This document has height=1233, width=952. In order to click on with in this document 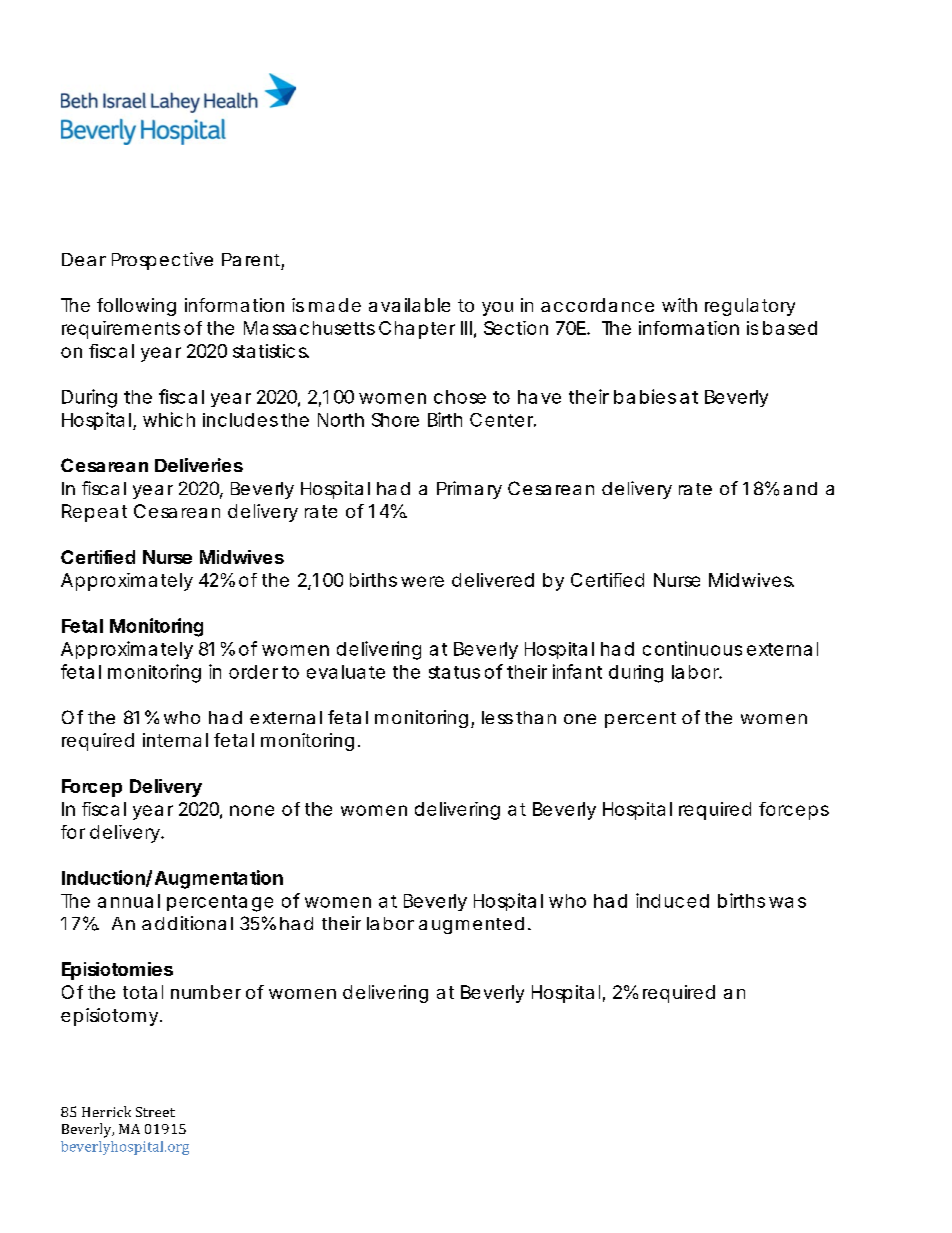, I will do `click(679, 305)`.
